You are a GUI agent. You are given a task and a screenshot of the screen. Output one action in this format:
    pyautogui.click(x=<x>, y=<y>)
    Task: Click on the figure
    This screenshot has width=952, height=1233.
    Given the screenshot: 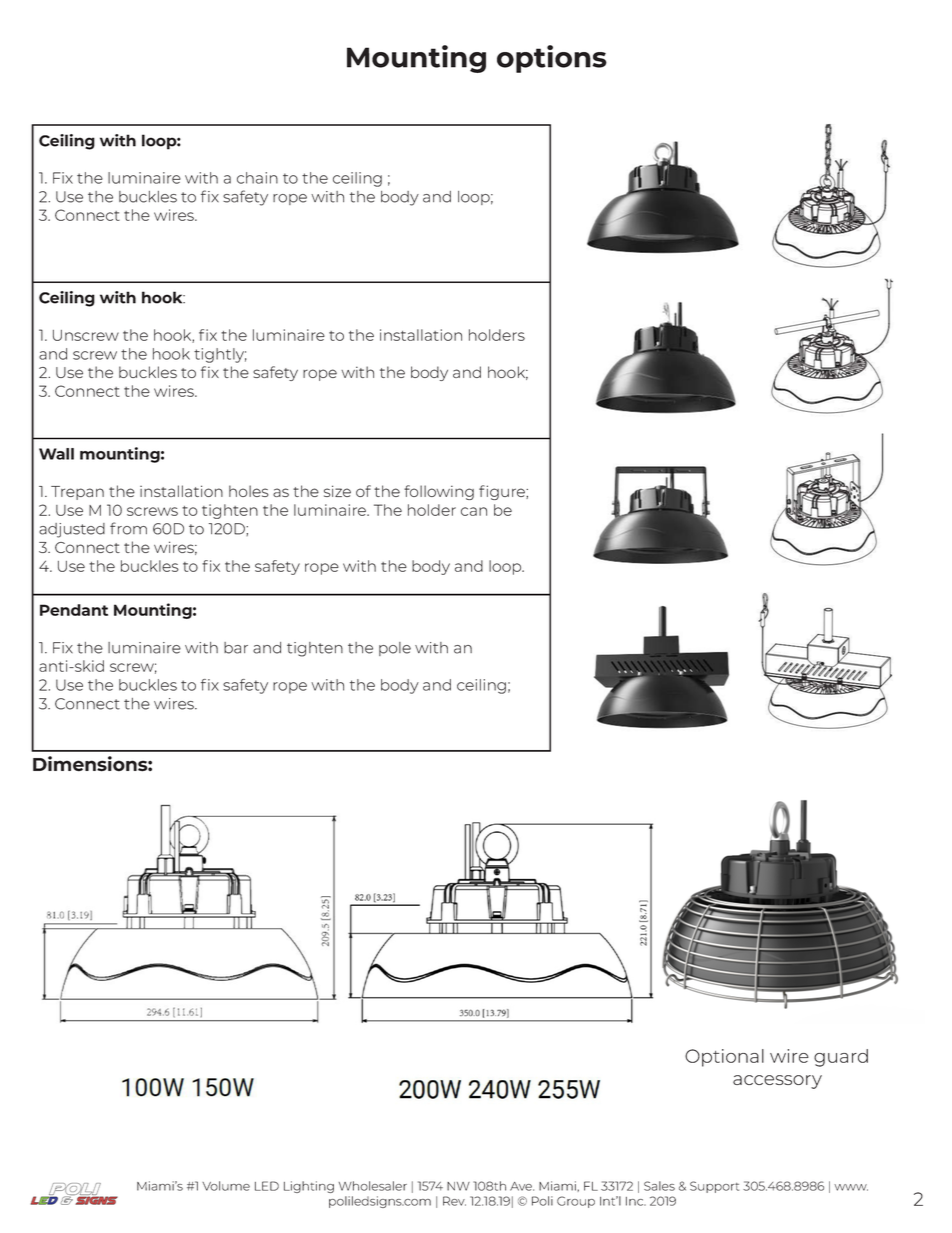 What is the action you would take?
    pyautogui.click(x=503, y=492)
